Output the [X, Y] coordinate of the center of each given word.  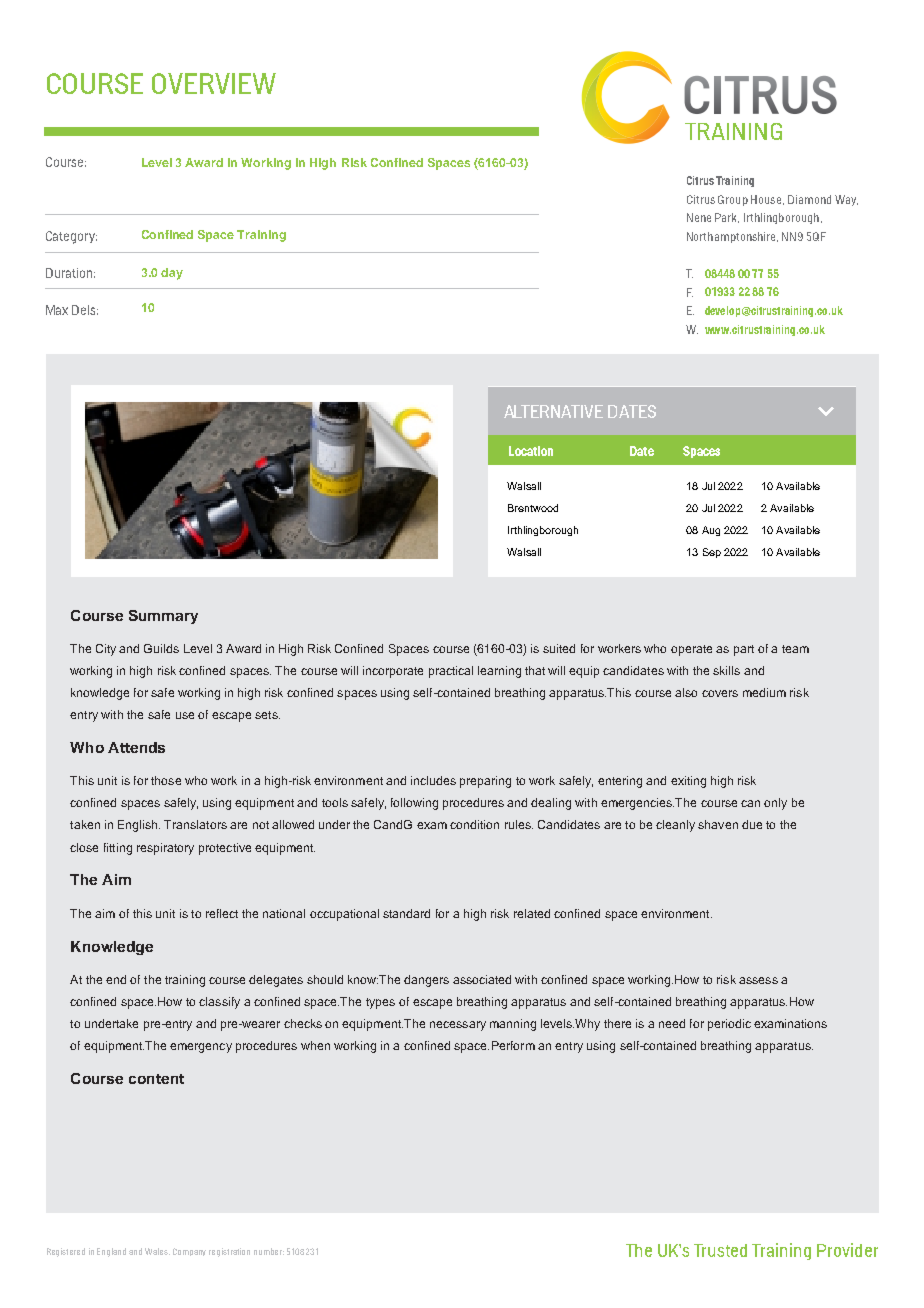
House [766, 199]
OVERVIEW [214, 83]
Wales [157, 1251]
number [269, 1251]
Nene [699, 217]
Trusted [720, 1250]
